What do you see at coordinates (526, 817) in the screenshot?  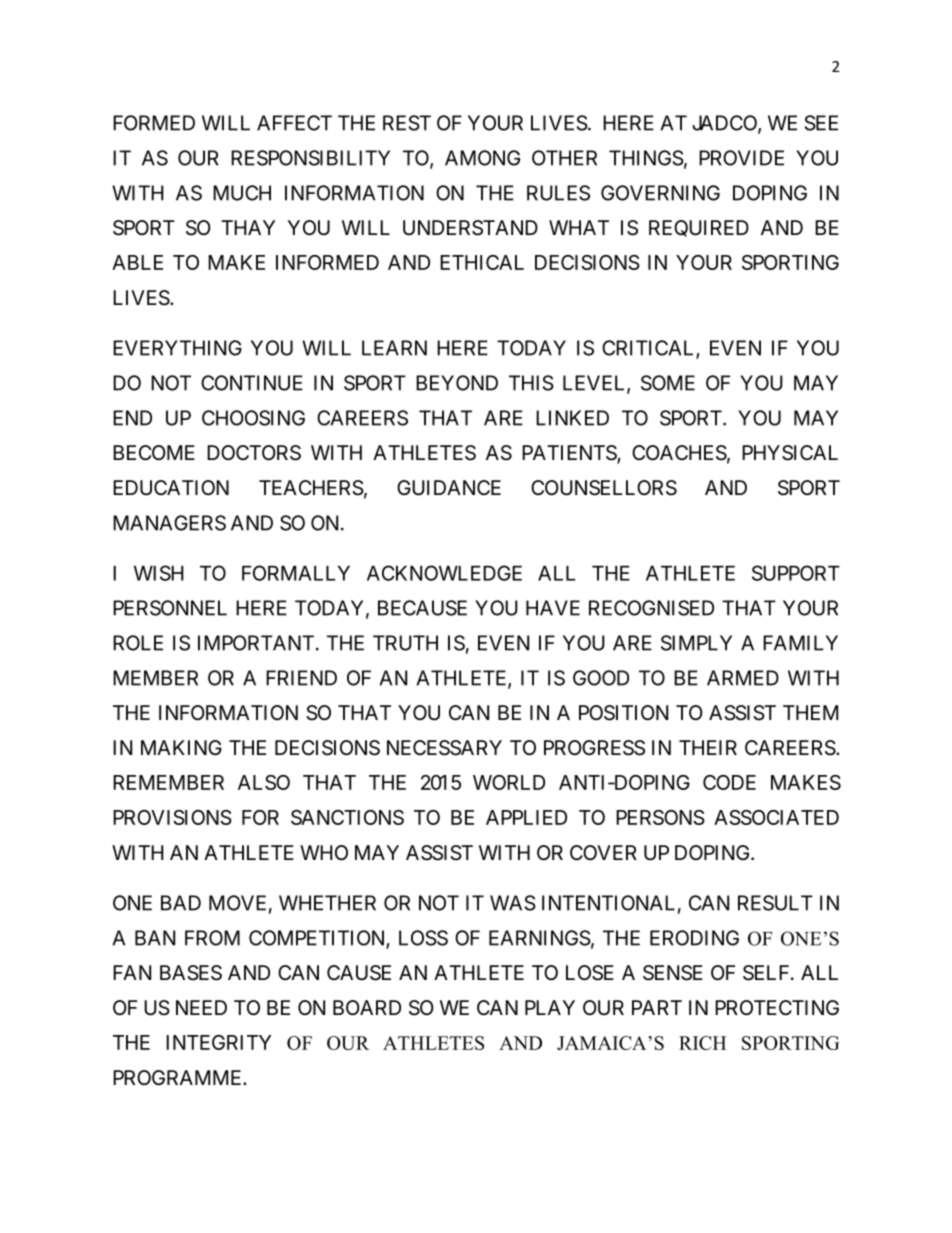 I see `APPLIED` at bounding box center [526, 817].
